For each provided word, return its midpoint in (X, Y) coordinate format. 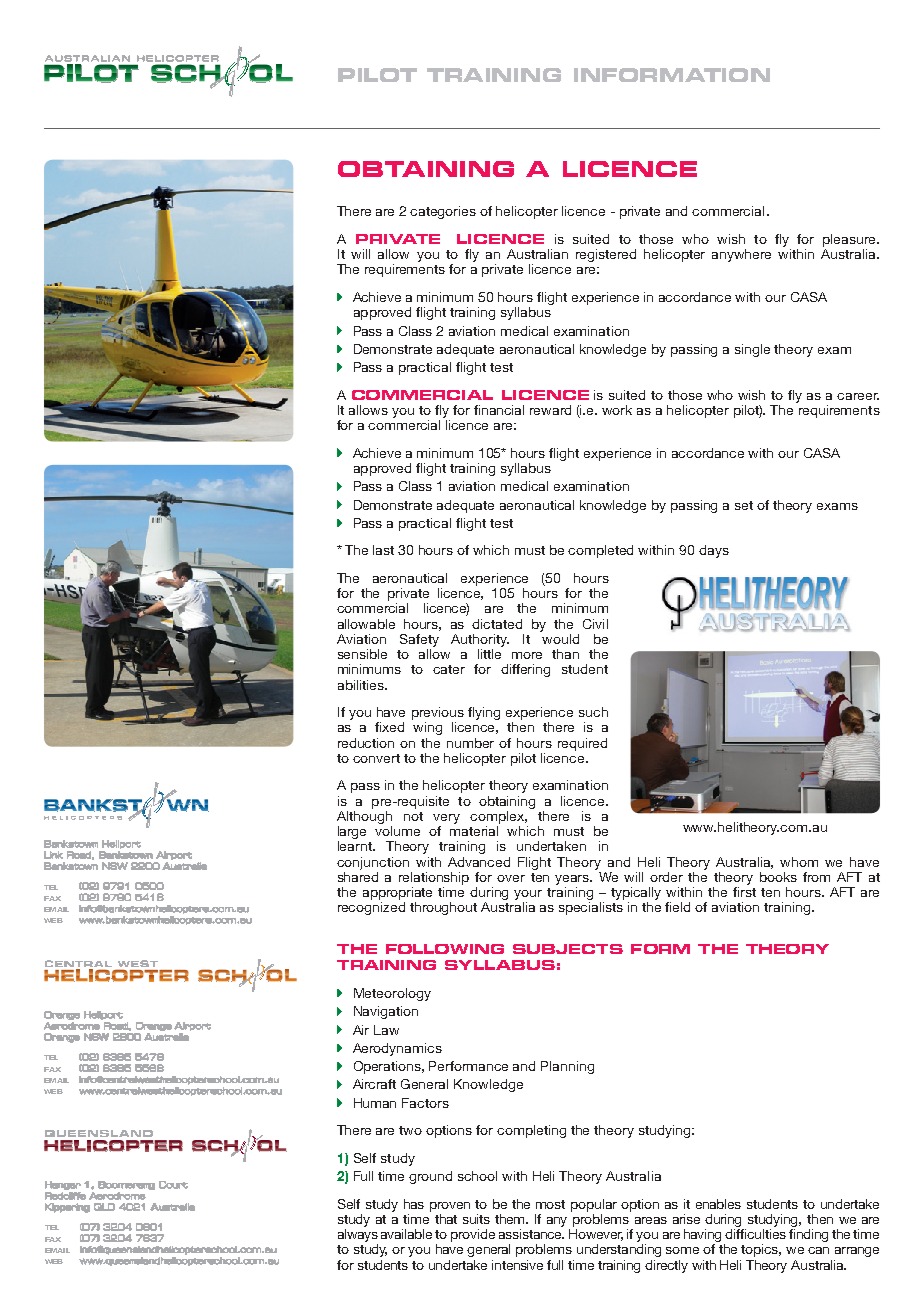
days (714, 551)
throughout (443, 908)
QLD (104, 1207)
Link (53, 855)
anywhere (741, 255)
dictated (497, 624)
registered (606, 255)
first (744, 890)
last (383, 550)
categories (443, 212)
